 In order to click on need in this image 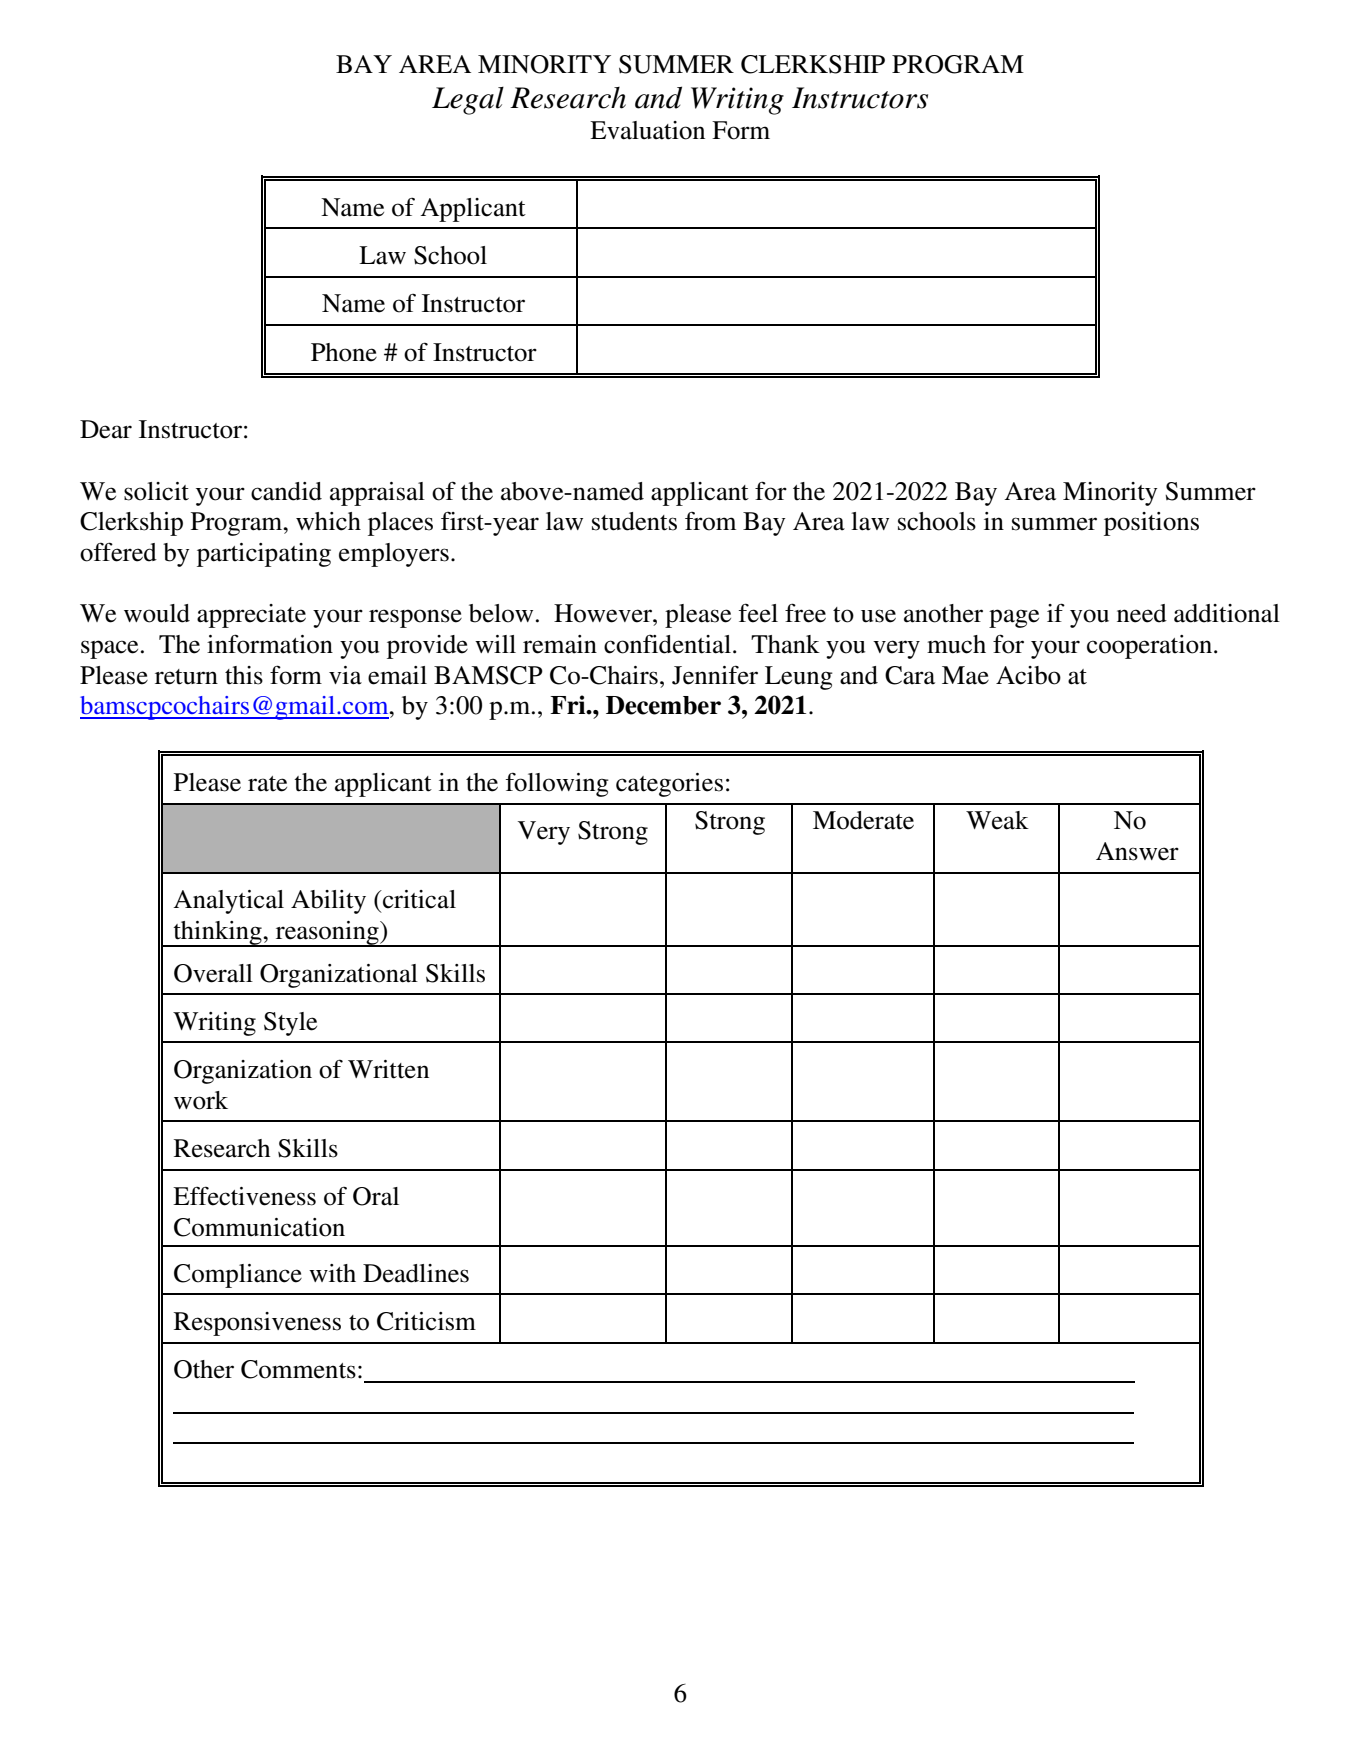, I will do `click(1142, 613)`.
